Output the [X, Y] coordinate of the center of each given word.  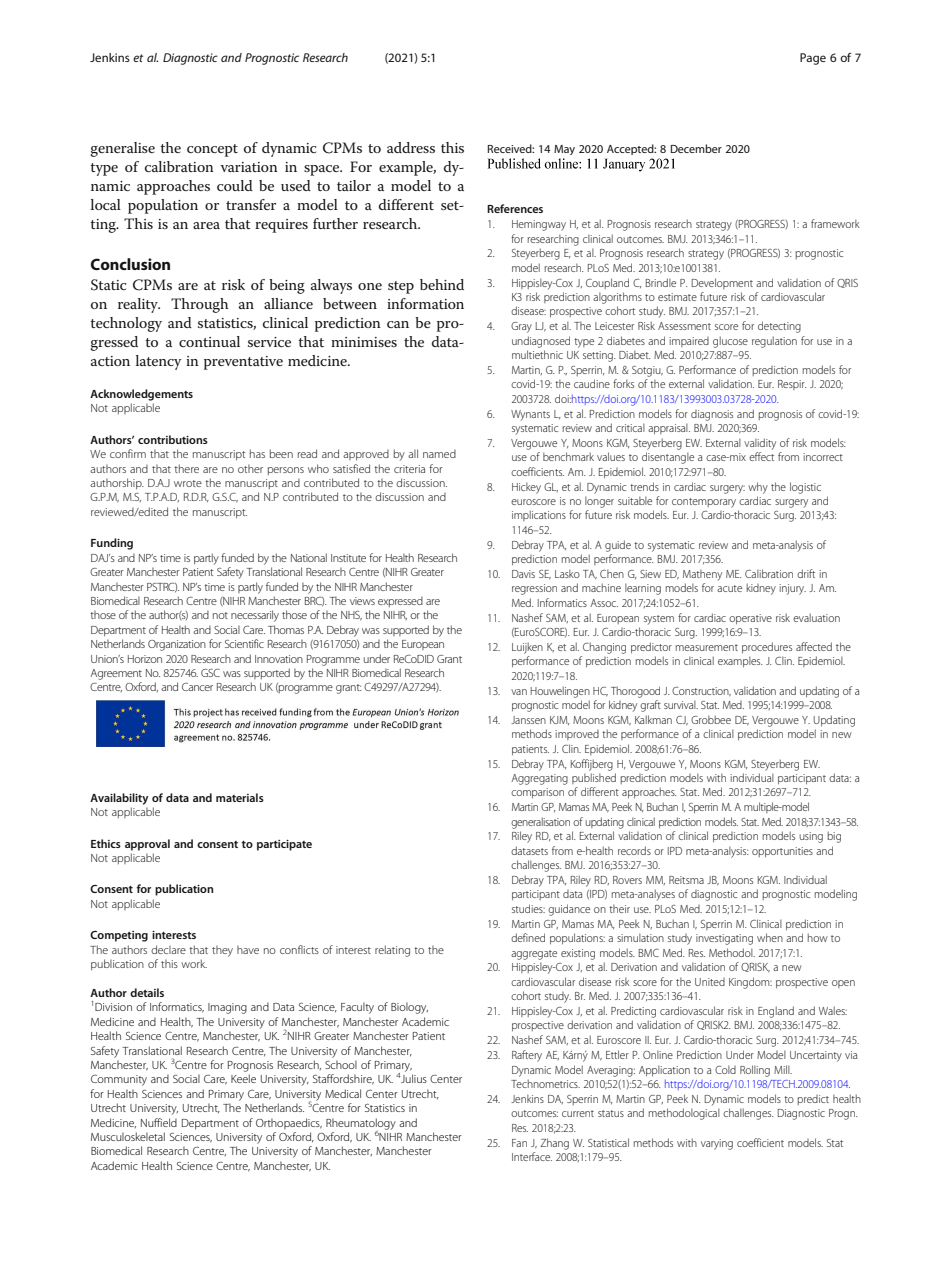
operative [750, 619]
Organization [177, 645]
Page [813, 59]
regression [534, 589]
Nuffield [159, 1122]
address [411, 147]
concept [212, 150]
